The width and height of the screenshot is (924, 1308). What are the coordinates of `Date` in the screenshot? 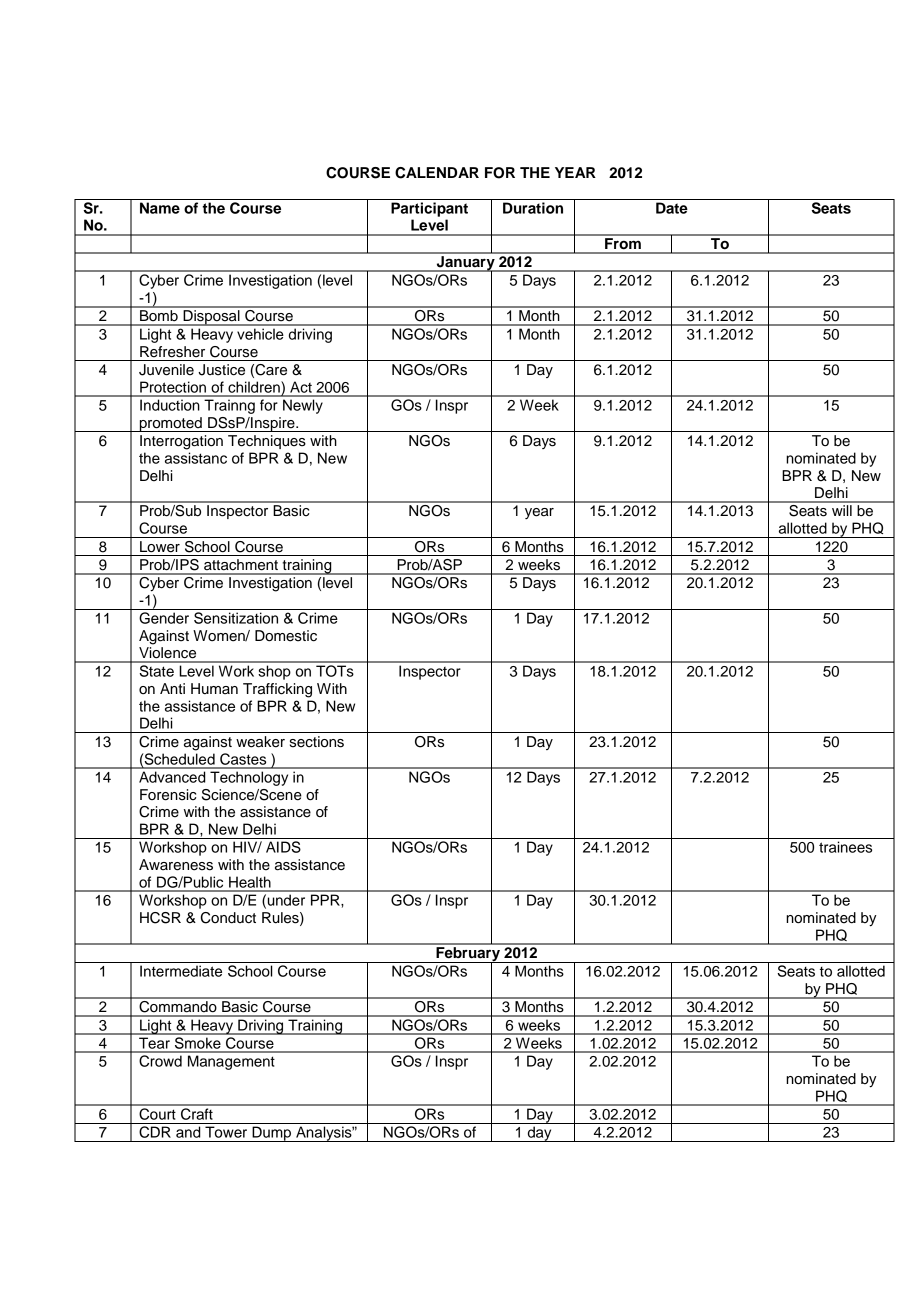 It's located at (672, 208).
